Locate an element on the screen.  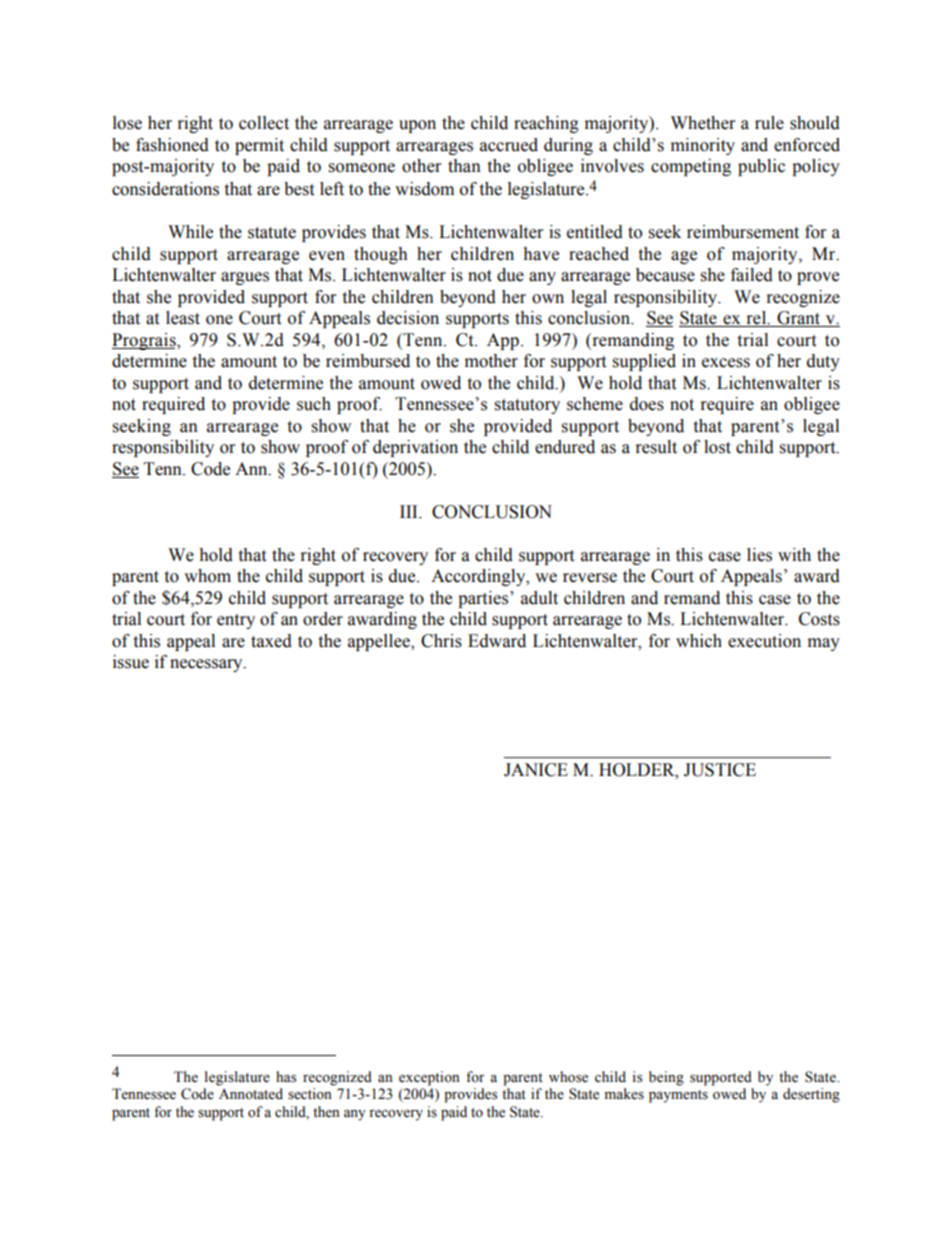
than is located at coordinates (464, 166).
